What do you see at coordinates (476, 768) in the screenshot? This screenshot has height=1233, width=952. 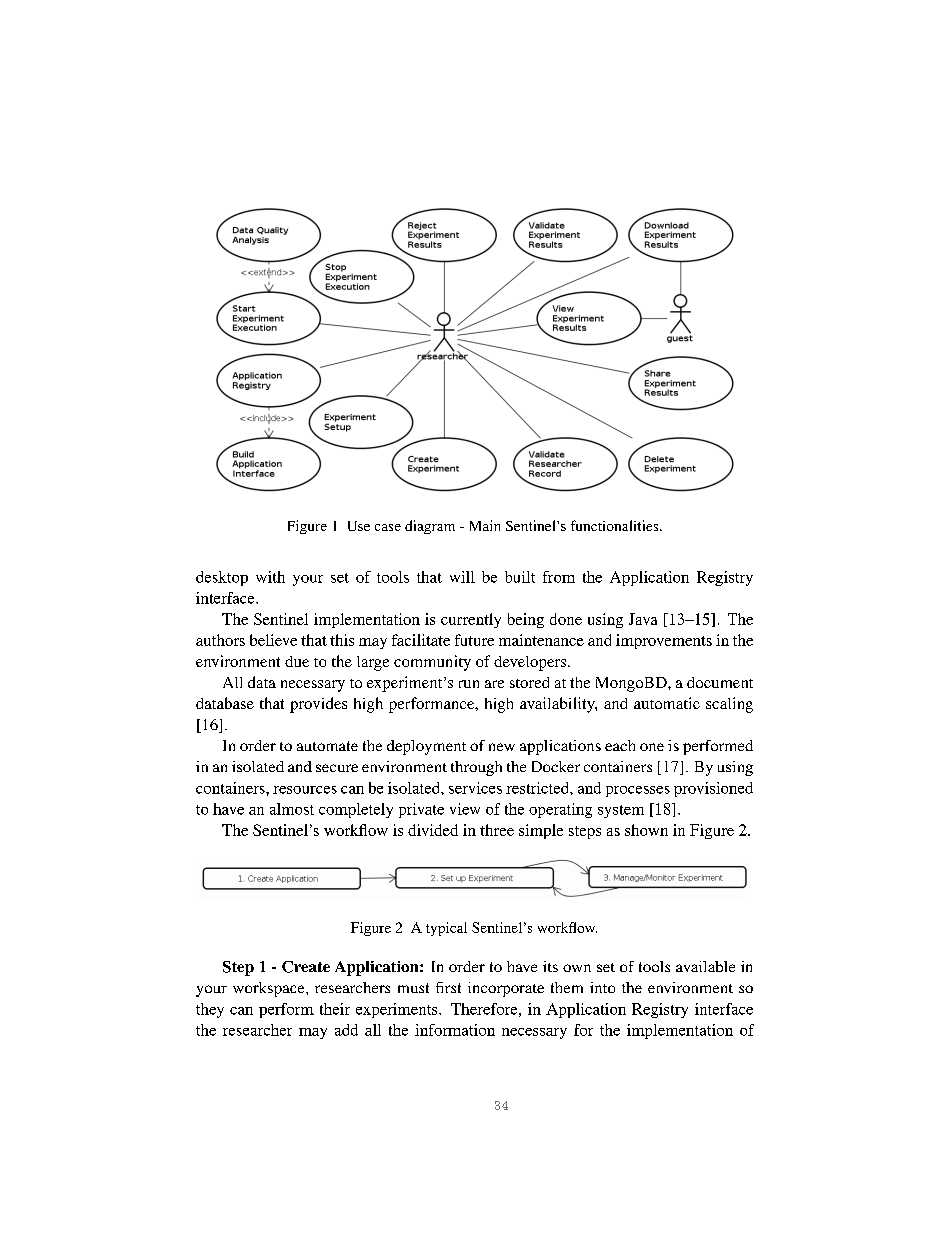 I see `through` at bounding box center [476, 768].
